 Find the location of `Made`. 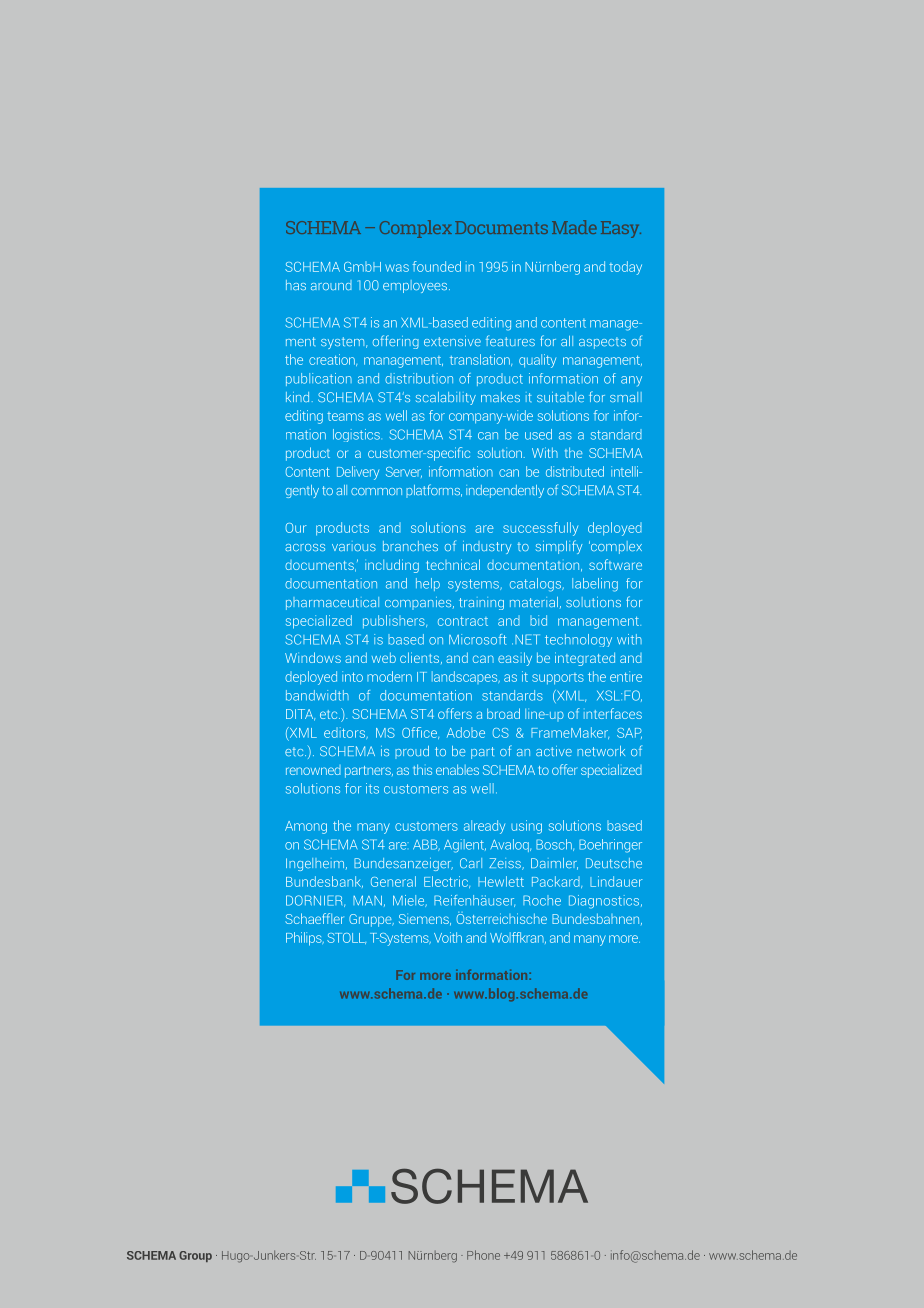

Made is located at coordinates (574, 227).
